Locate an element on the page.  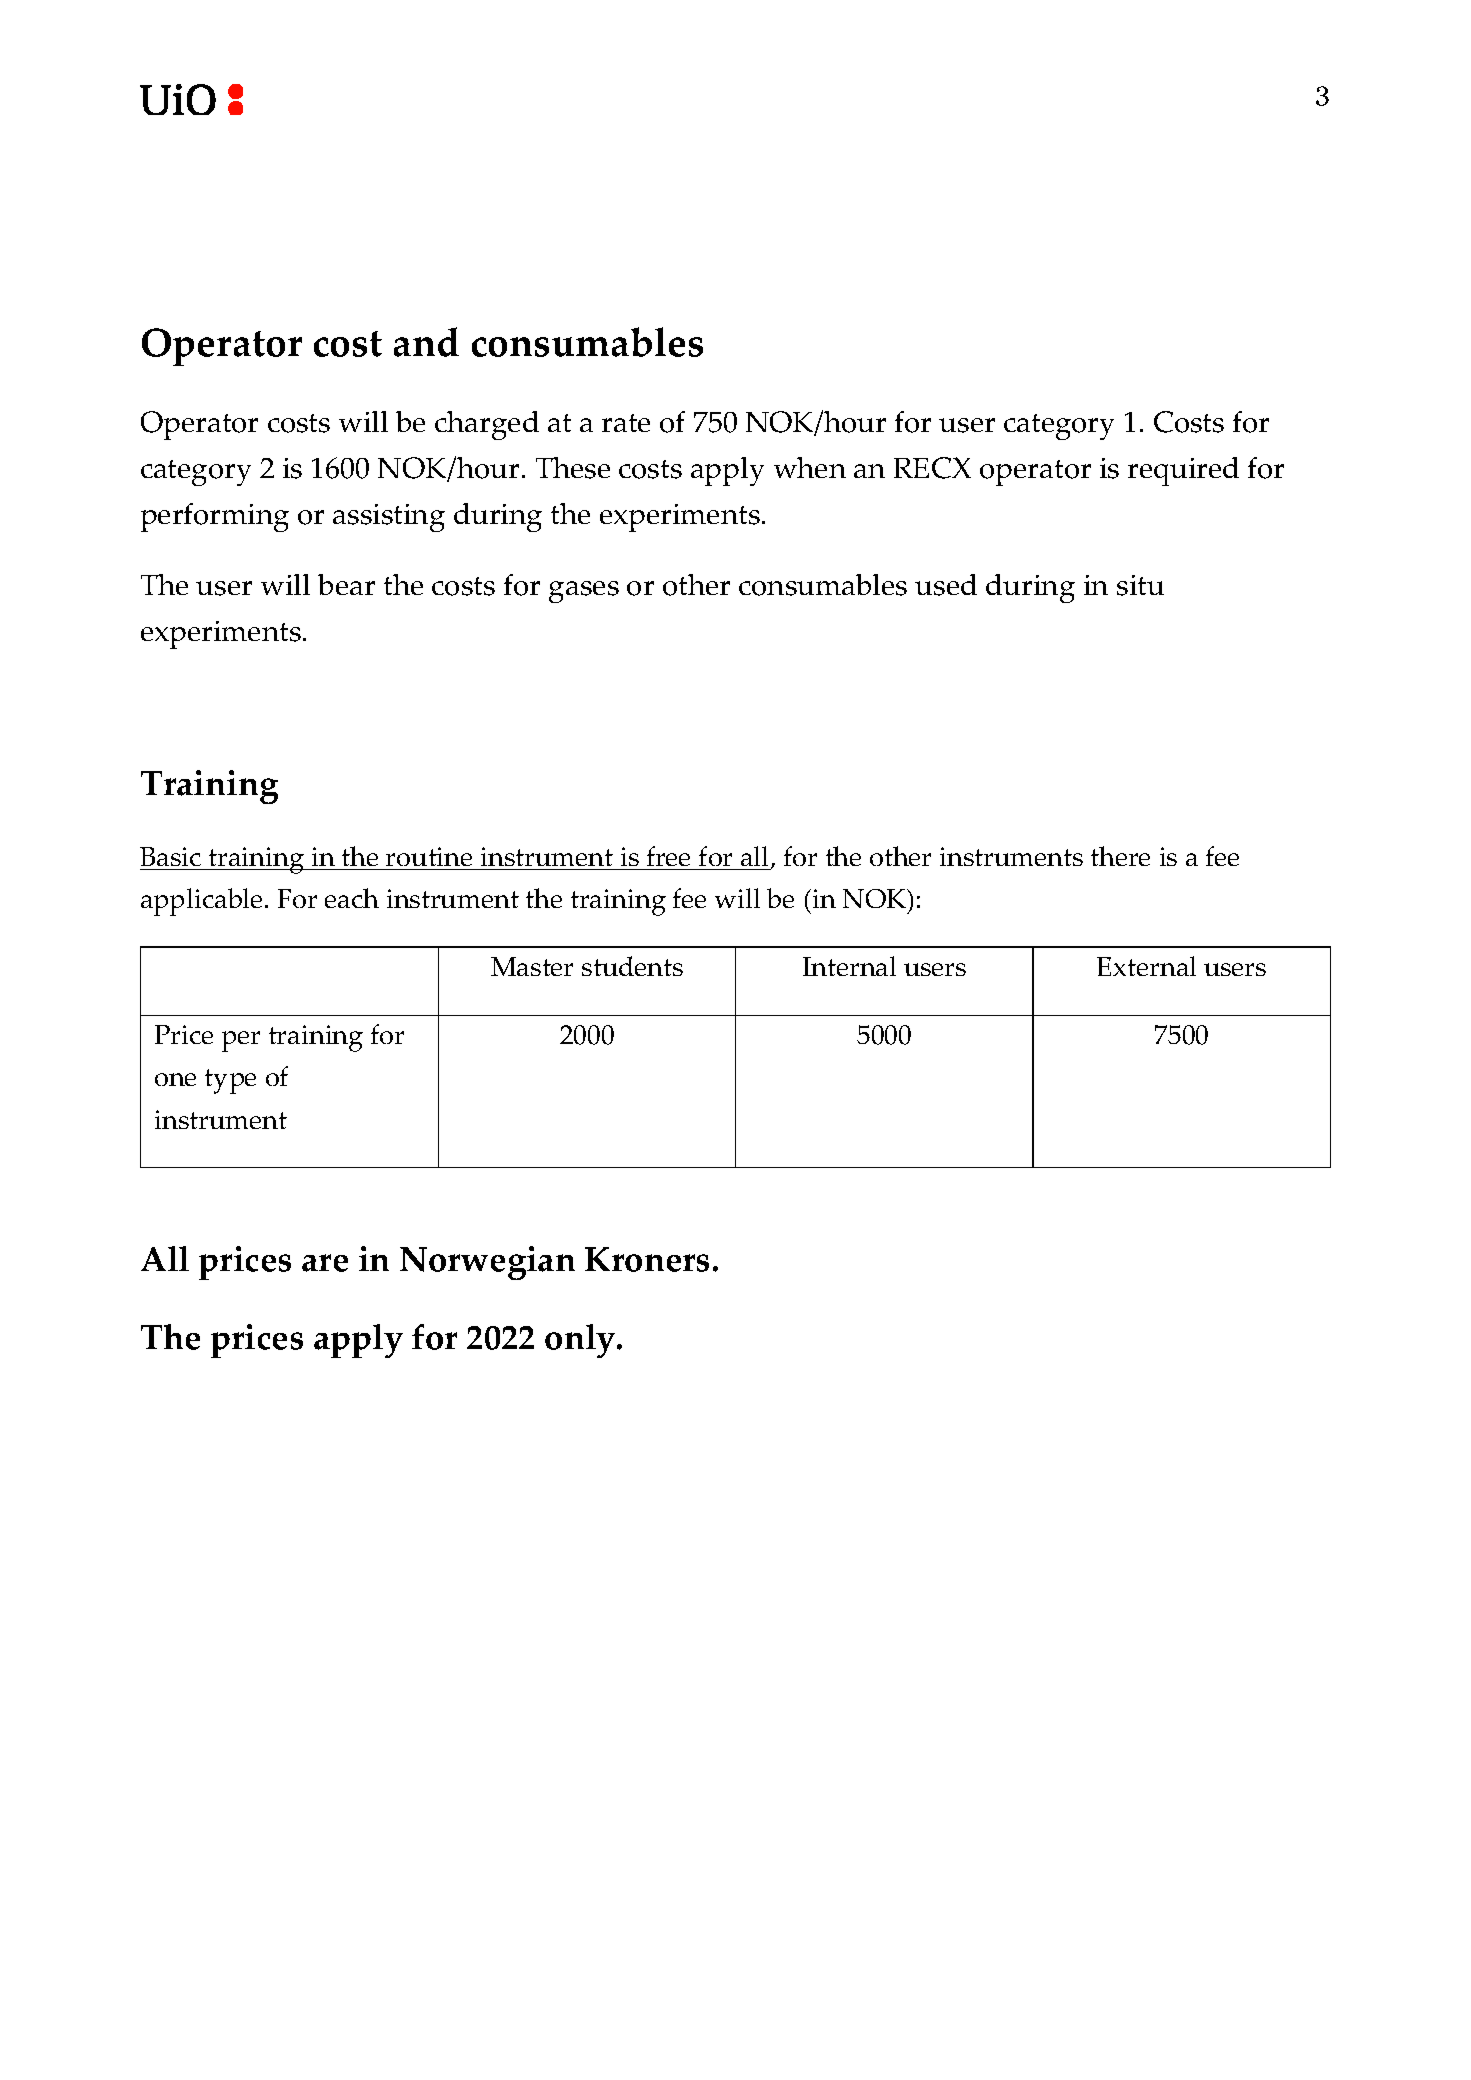
type is located at coordinates (230, 1081).
